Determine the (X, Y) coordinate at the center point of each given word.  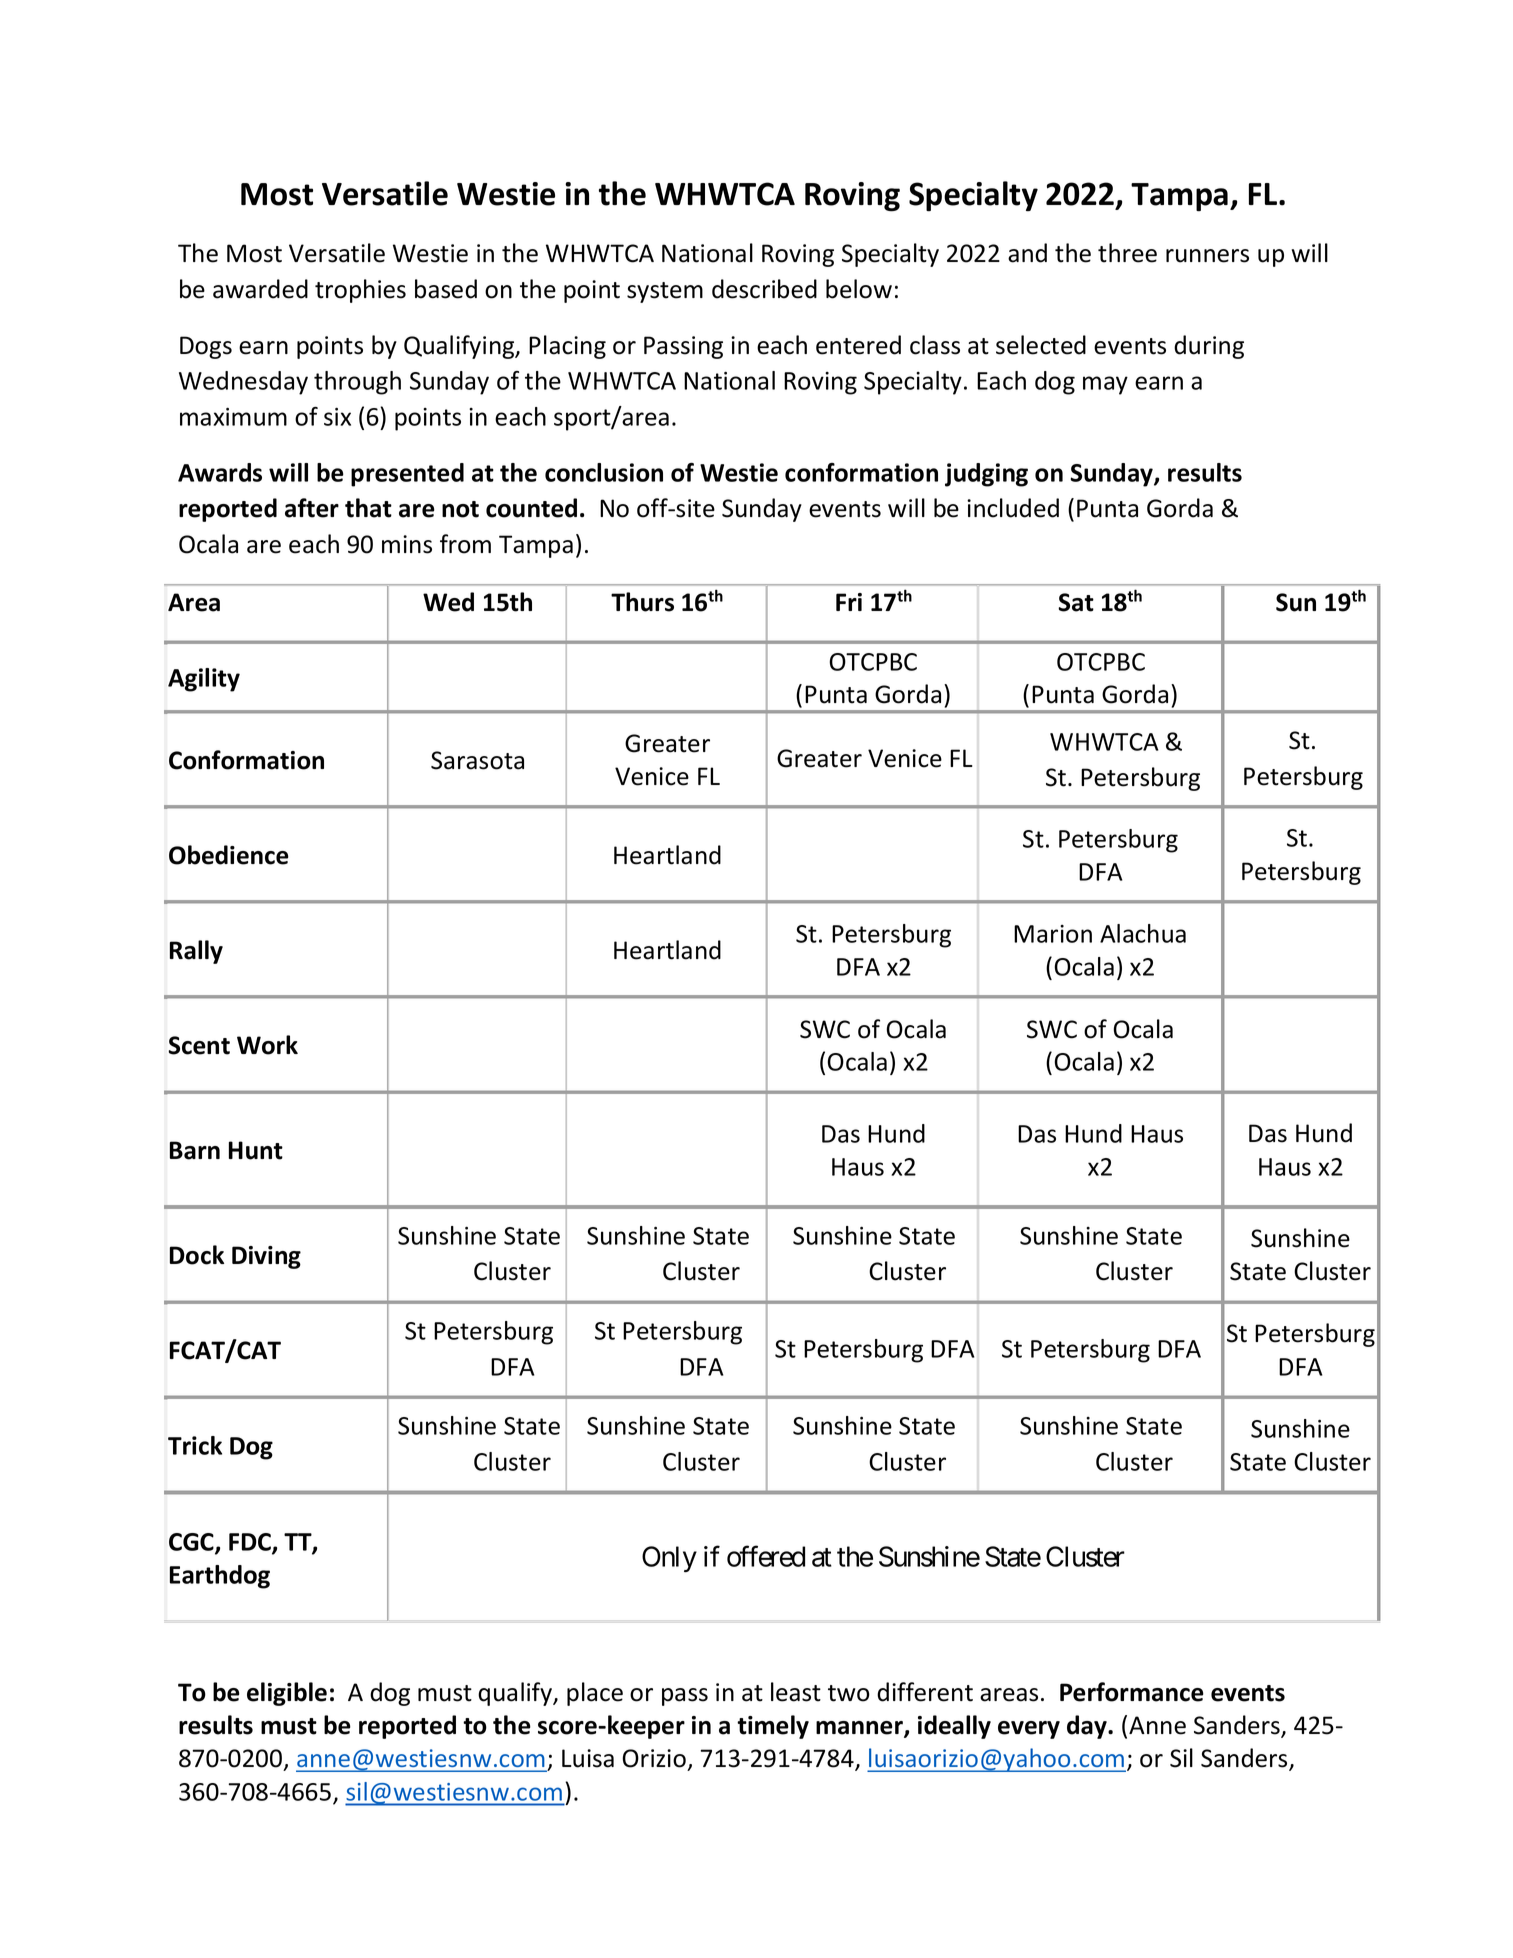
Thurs (642, 602)
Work (267, 1045)
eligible (287, 1694)
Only (669, 1559)
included (1013, 508)
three (1127, 253)
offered (766, 1556)
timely (773, 1727)
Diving (266, 1257)
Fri (849, 602)
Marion (1053, 934)
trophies (360, 291)
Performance (1132, 1692)
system (665, 292)
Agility (204, 680)
